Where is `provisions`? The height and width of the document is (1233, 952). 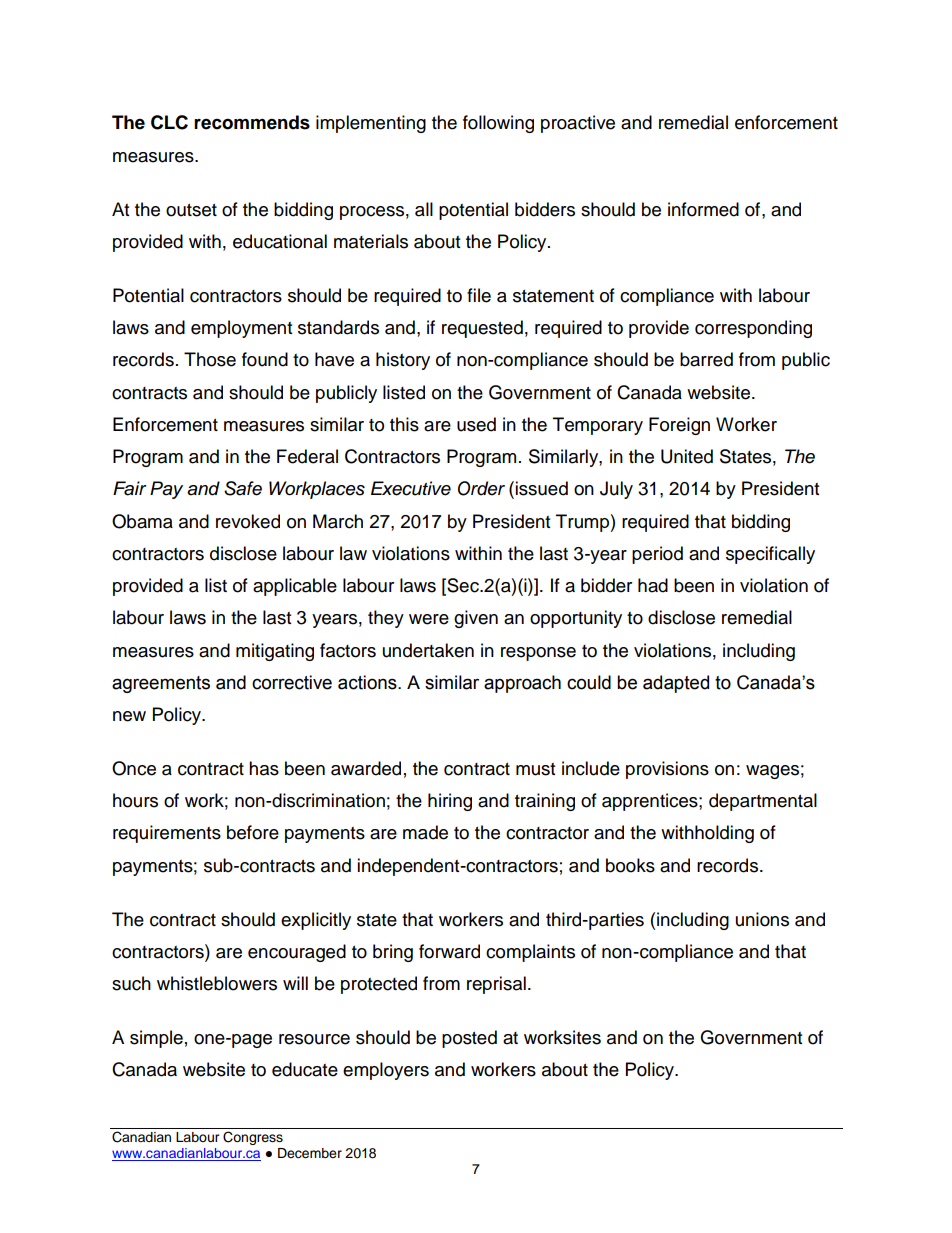 provisions is located at coordinates (667, 770).
